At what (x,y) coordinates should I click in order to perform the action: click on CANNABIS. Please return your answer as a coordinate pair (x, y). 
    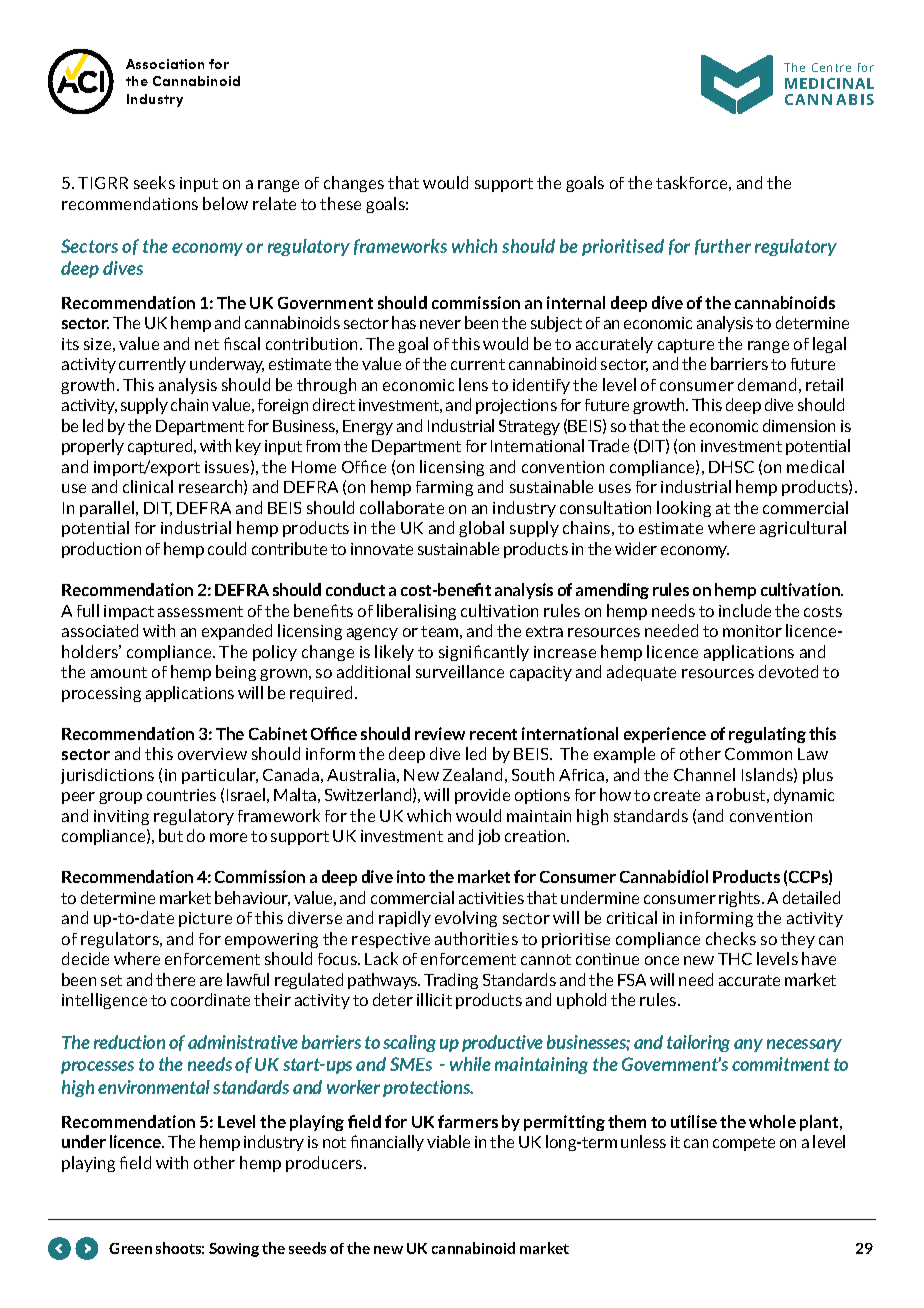
    Looking at the image, I should click on (829, 99).
